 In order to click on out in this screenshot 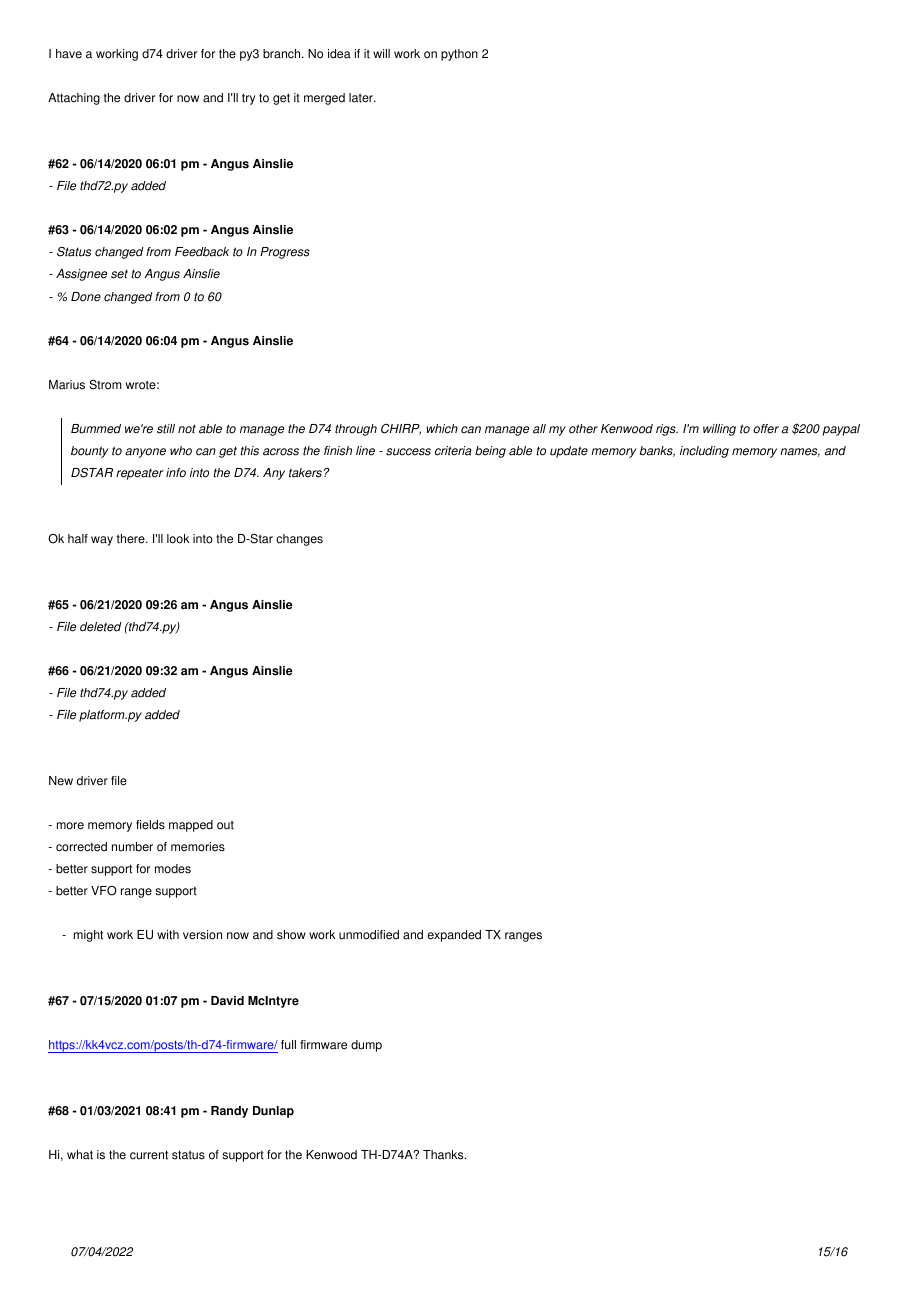, I will do `click(225, 825)`.
